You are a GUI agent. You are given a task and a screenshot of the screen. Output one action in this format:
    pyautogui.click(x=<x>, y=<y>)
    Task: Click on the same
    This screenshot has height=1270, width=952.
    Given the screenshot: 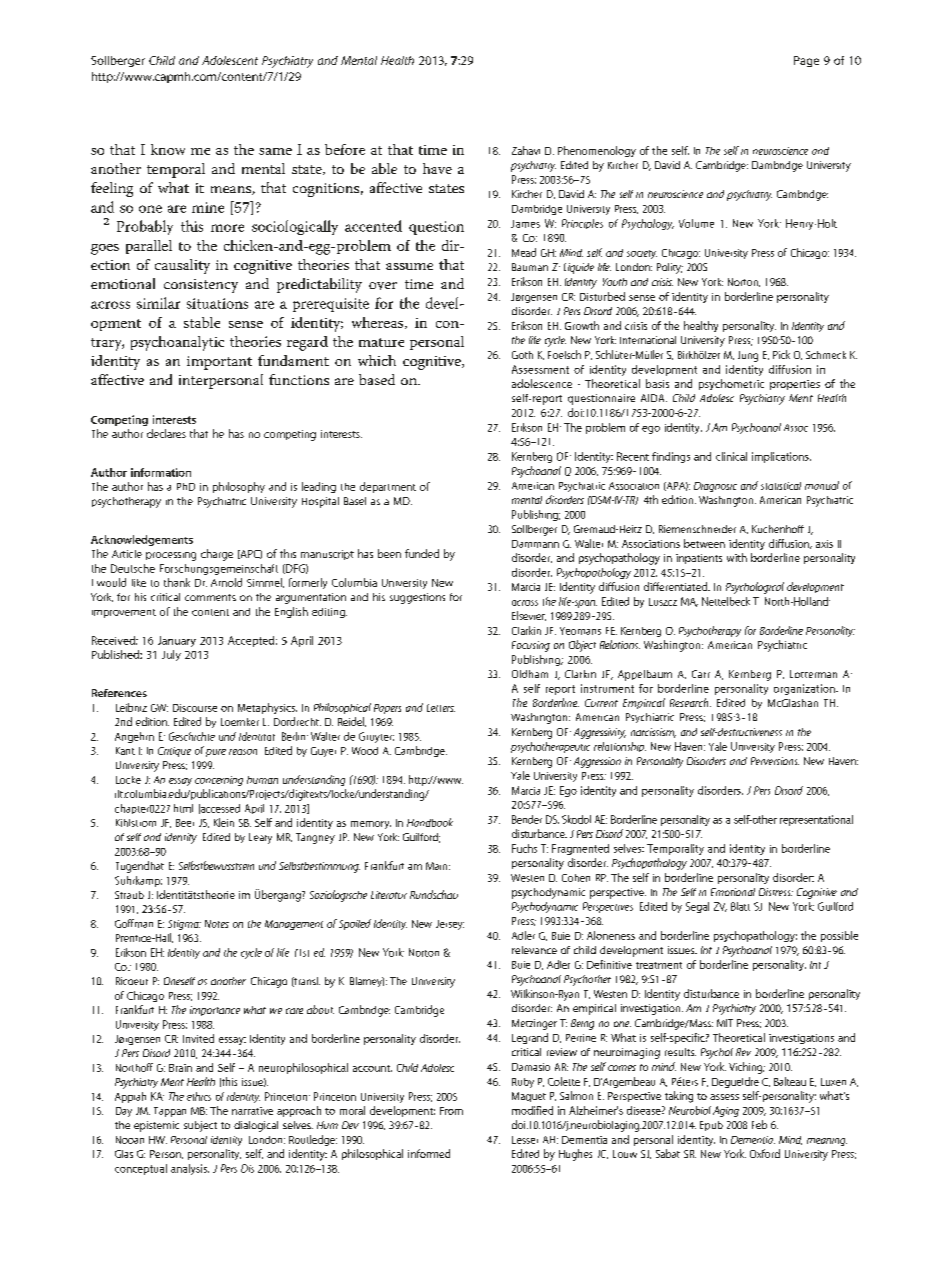 What is the action you would take?
    pyautogui.click(x=275, y=151)
